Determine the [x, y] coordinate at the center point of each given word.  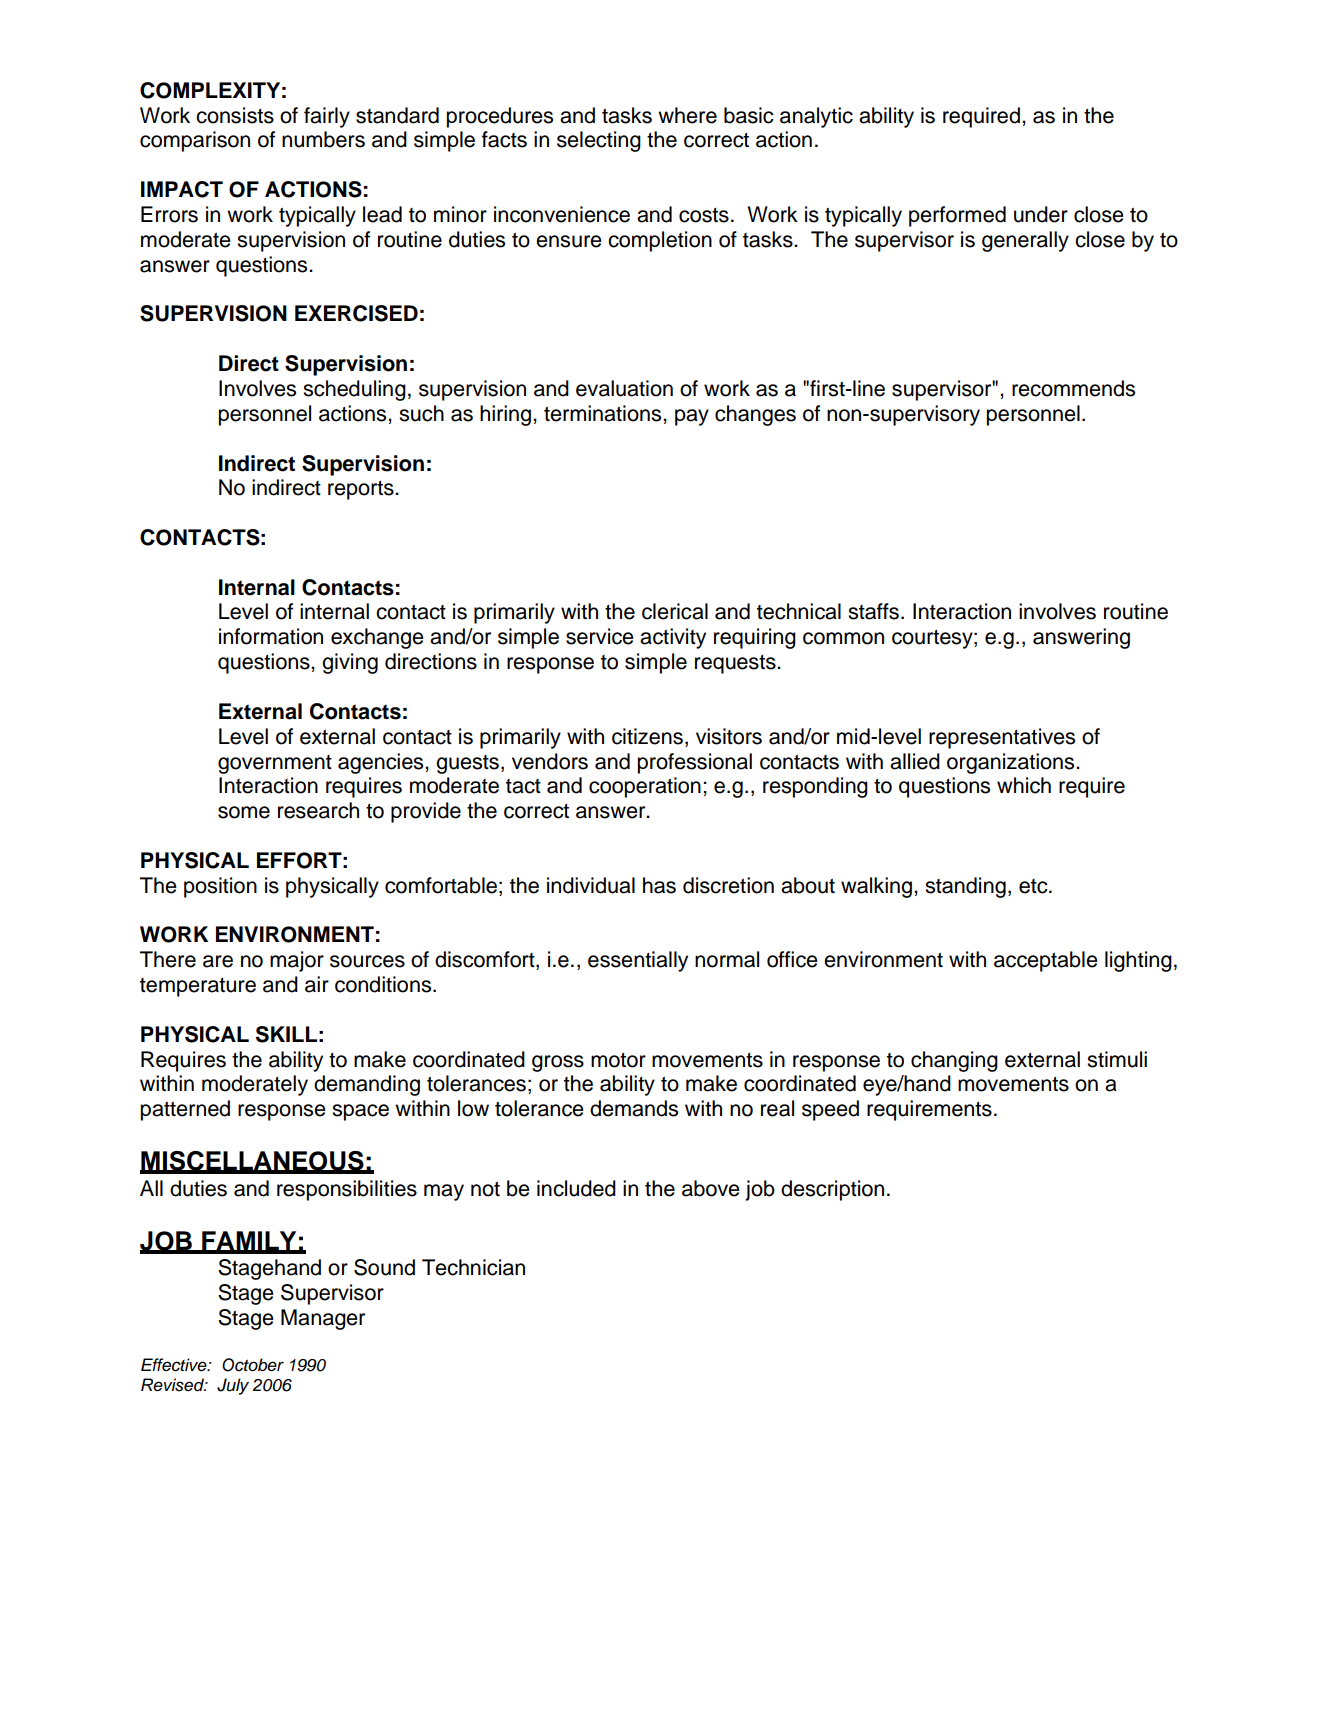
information [271, 636]
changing [954, 1061]
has [659, 885]
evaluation [624, 388]
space [360, 1112]
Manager [323, 1319]
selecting [599, 141]
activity [673, 638]
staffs [873, 611]
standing [965, 887]
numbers [323, 139]
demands [634, 1108]
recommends [1073, 388]
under [1041, 214]
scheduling [354, 390]
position [220, 887]
